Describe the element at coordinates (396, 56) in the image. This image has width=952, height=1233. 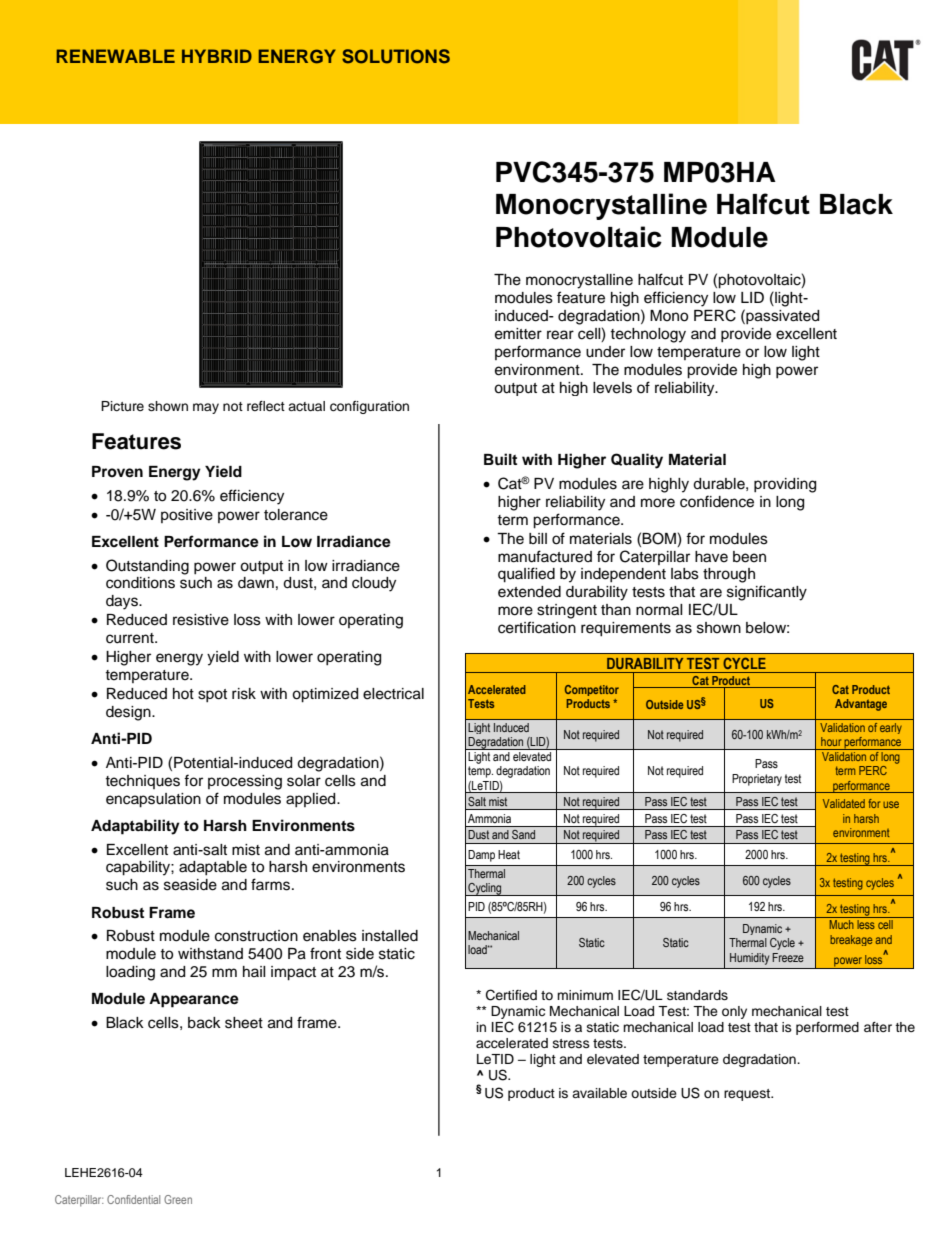
I see `SOLUTIONS` at that location.
